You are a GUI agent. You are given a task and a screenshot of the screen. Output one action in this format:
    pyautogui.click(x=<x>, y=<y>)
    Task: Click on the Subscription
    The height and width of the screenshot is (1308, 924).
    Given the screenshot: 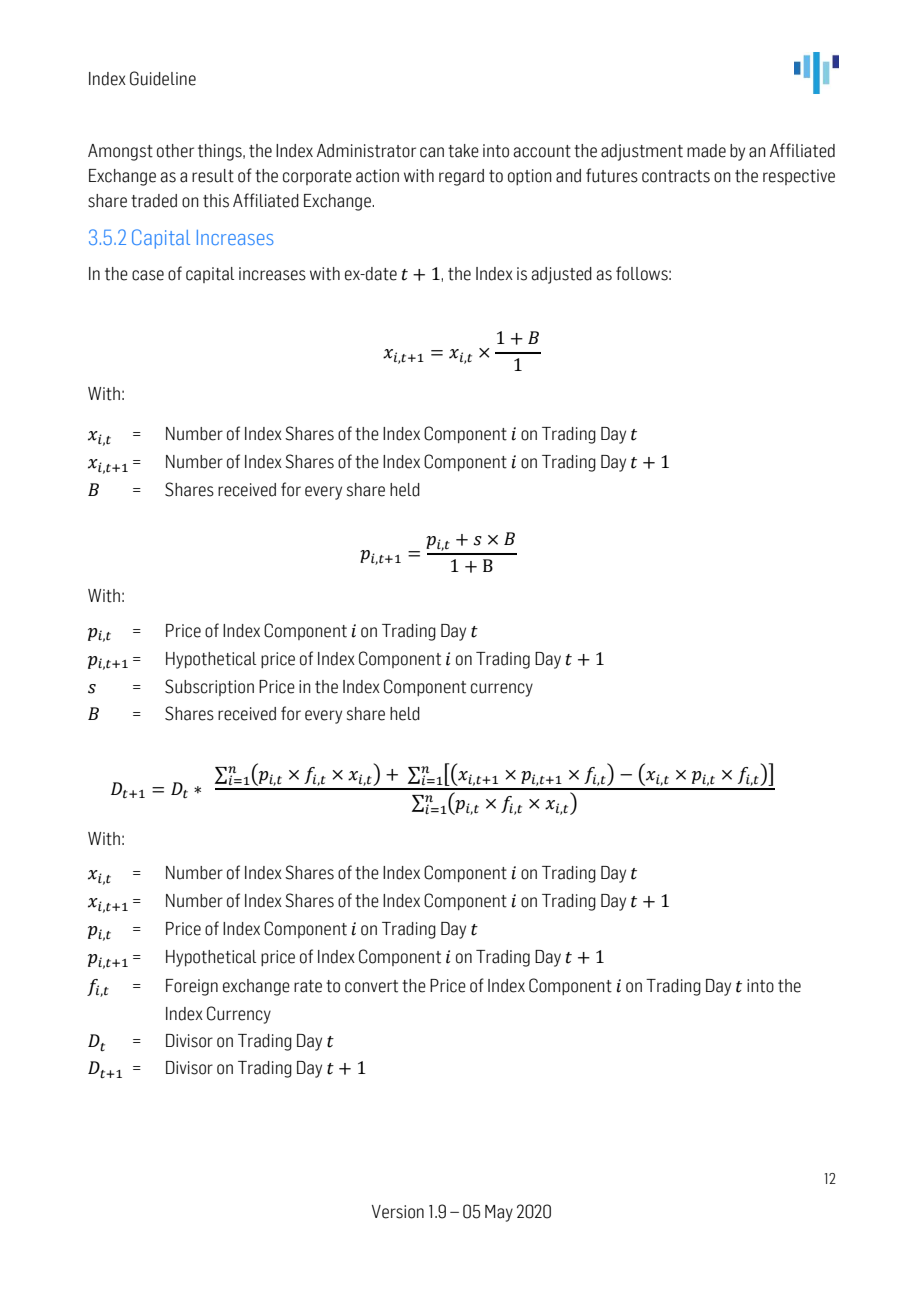 What is the action you would take?
    pyautogui.click(x=209, y=687)
